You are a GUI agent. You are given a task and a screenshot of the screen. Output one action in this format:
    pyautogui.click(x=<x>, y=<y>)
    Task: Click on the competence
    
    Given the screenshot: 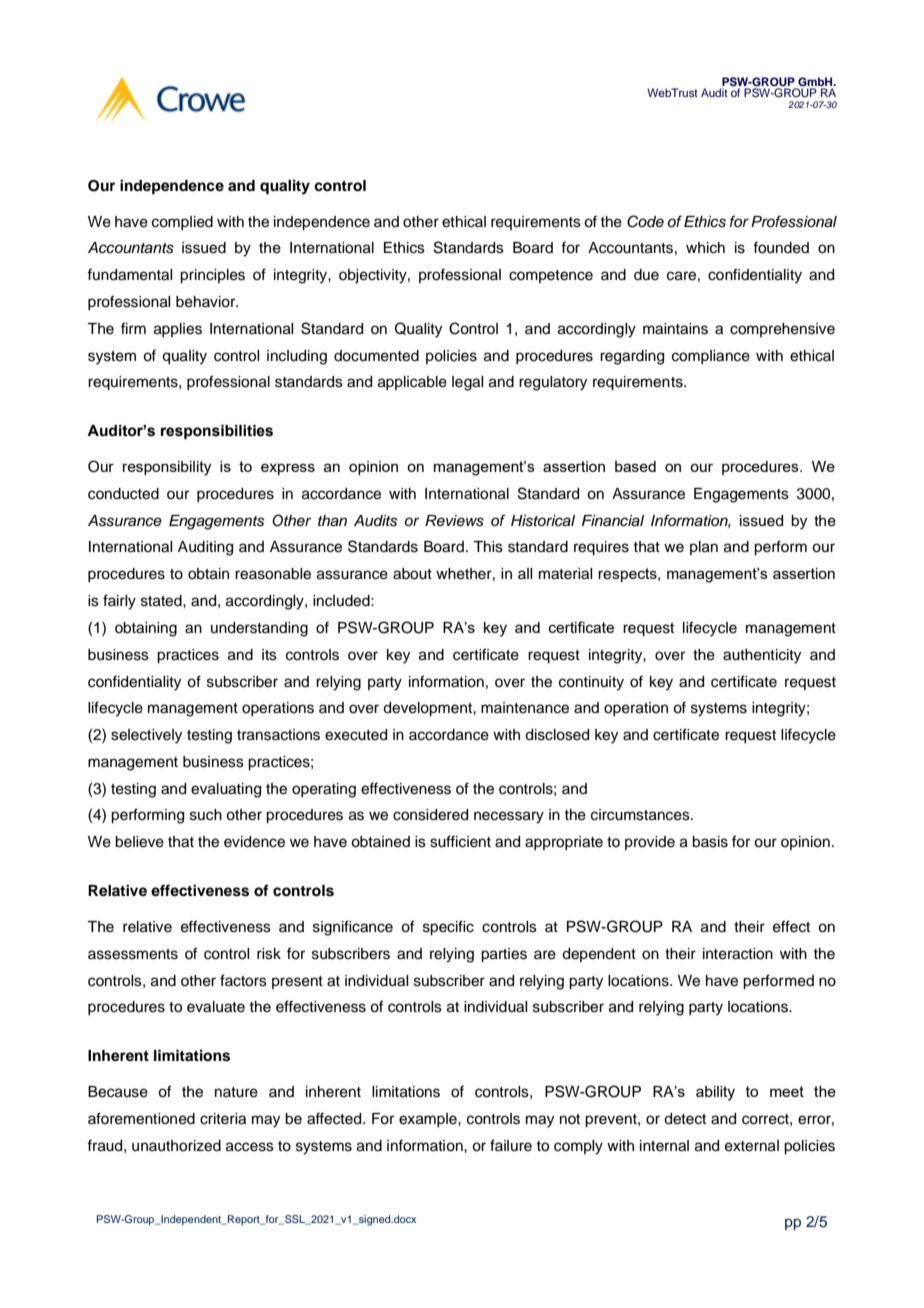 What is the action you would take?
    pyautogui.click(x=551, y=276)
